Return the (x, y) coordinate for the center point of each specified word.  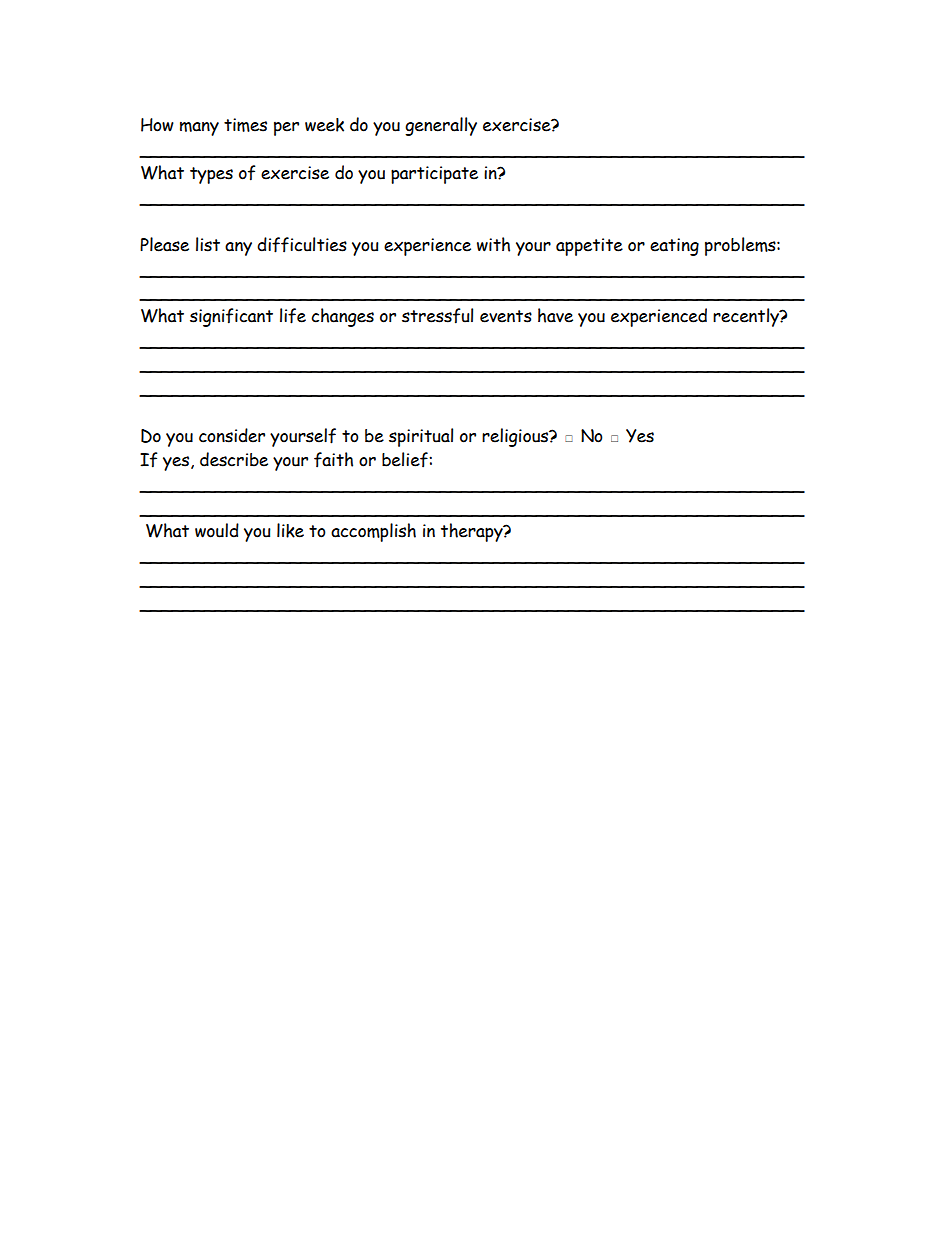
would (217, 530)
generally (441, 126)
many (199, 128)
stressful (437, 316)
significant (231, 317)
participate (434, 175)
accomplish (373, 532)
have (555, 315)
